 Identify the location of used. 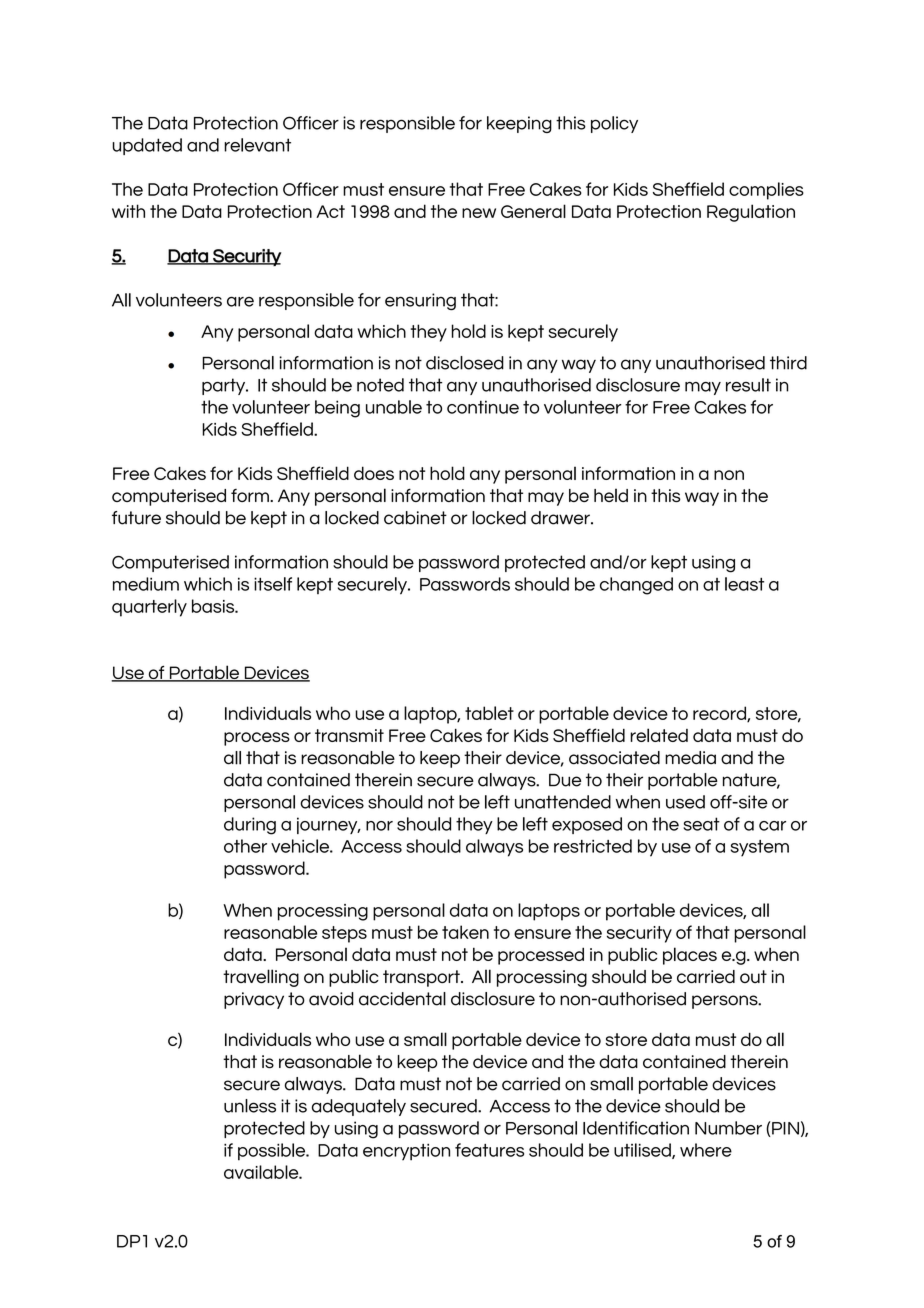
(685, 802).
